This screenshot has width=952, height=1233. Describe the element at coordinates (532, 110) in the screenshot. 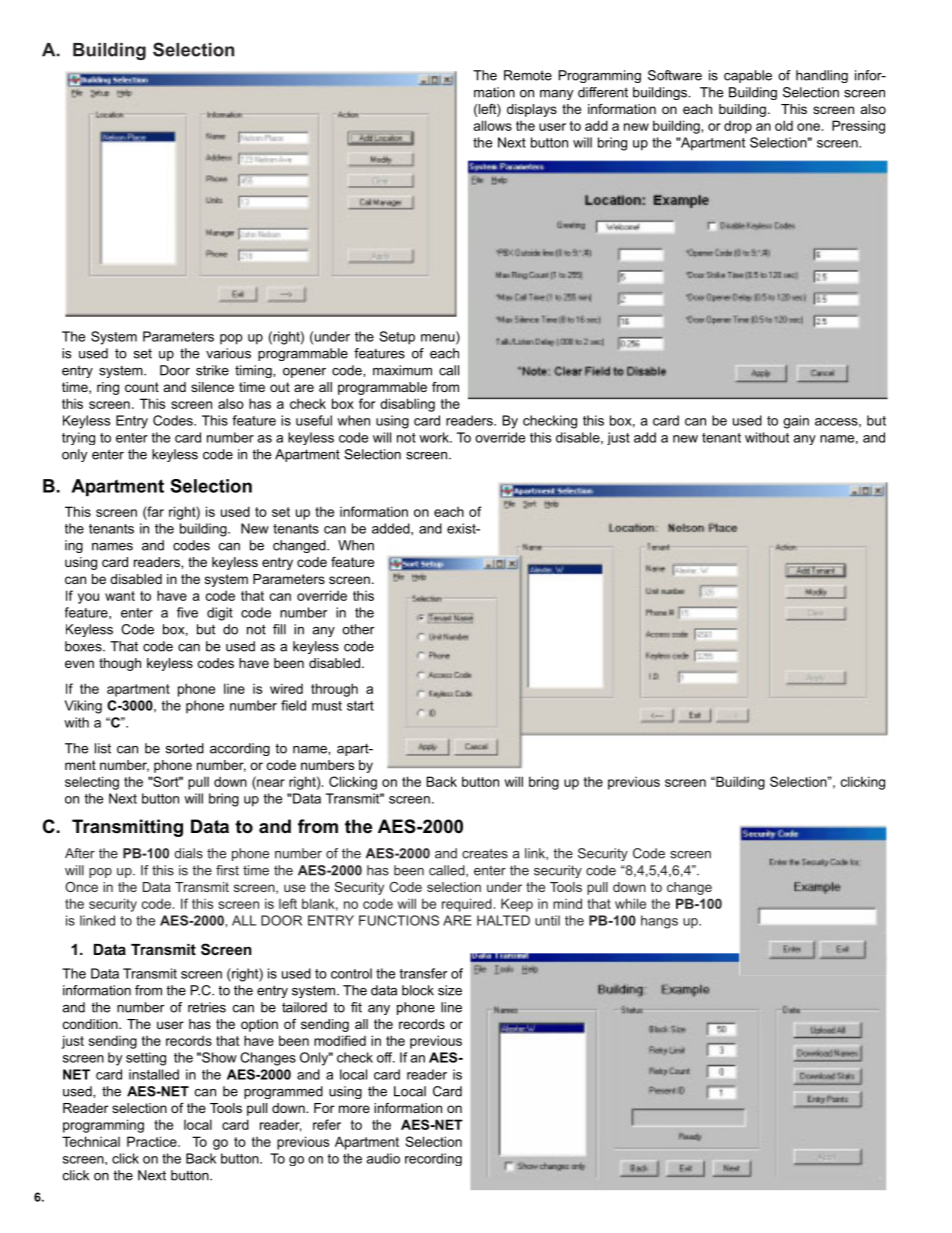

I see `displays` at that location.
